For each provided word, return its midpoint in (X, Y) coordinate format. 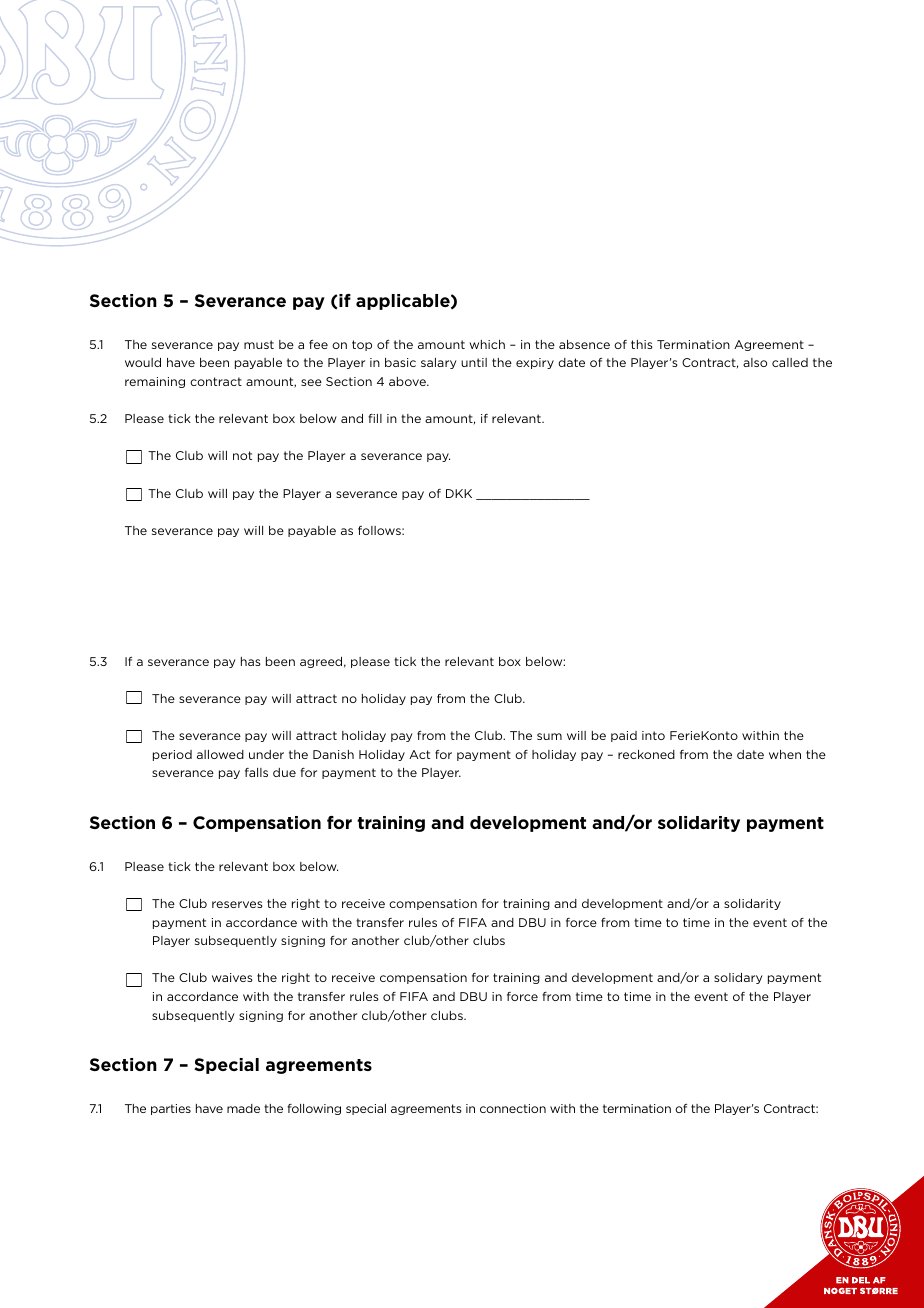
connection (513, 1108)
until (474, 362)
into (653, 735)
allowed (220, 754)
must (259, 344)
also (755, 362)
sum (549, 736)
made (243, 1108)
